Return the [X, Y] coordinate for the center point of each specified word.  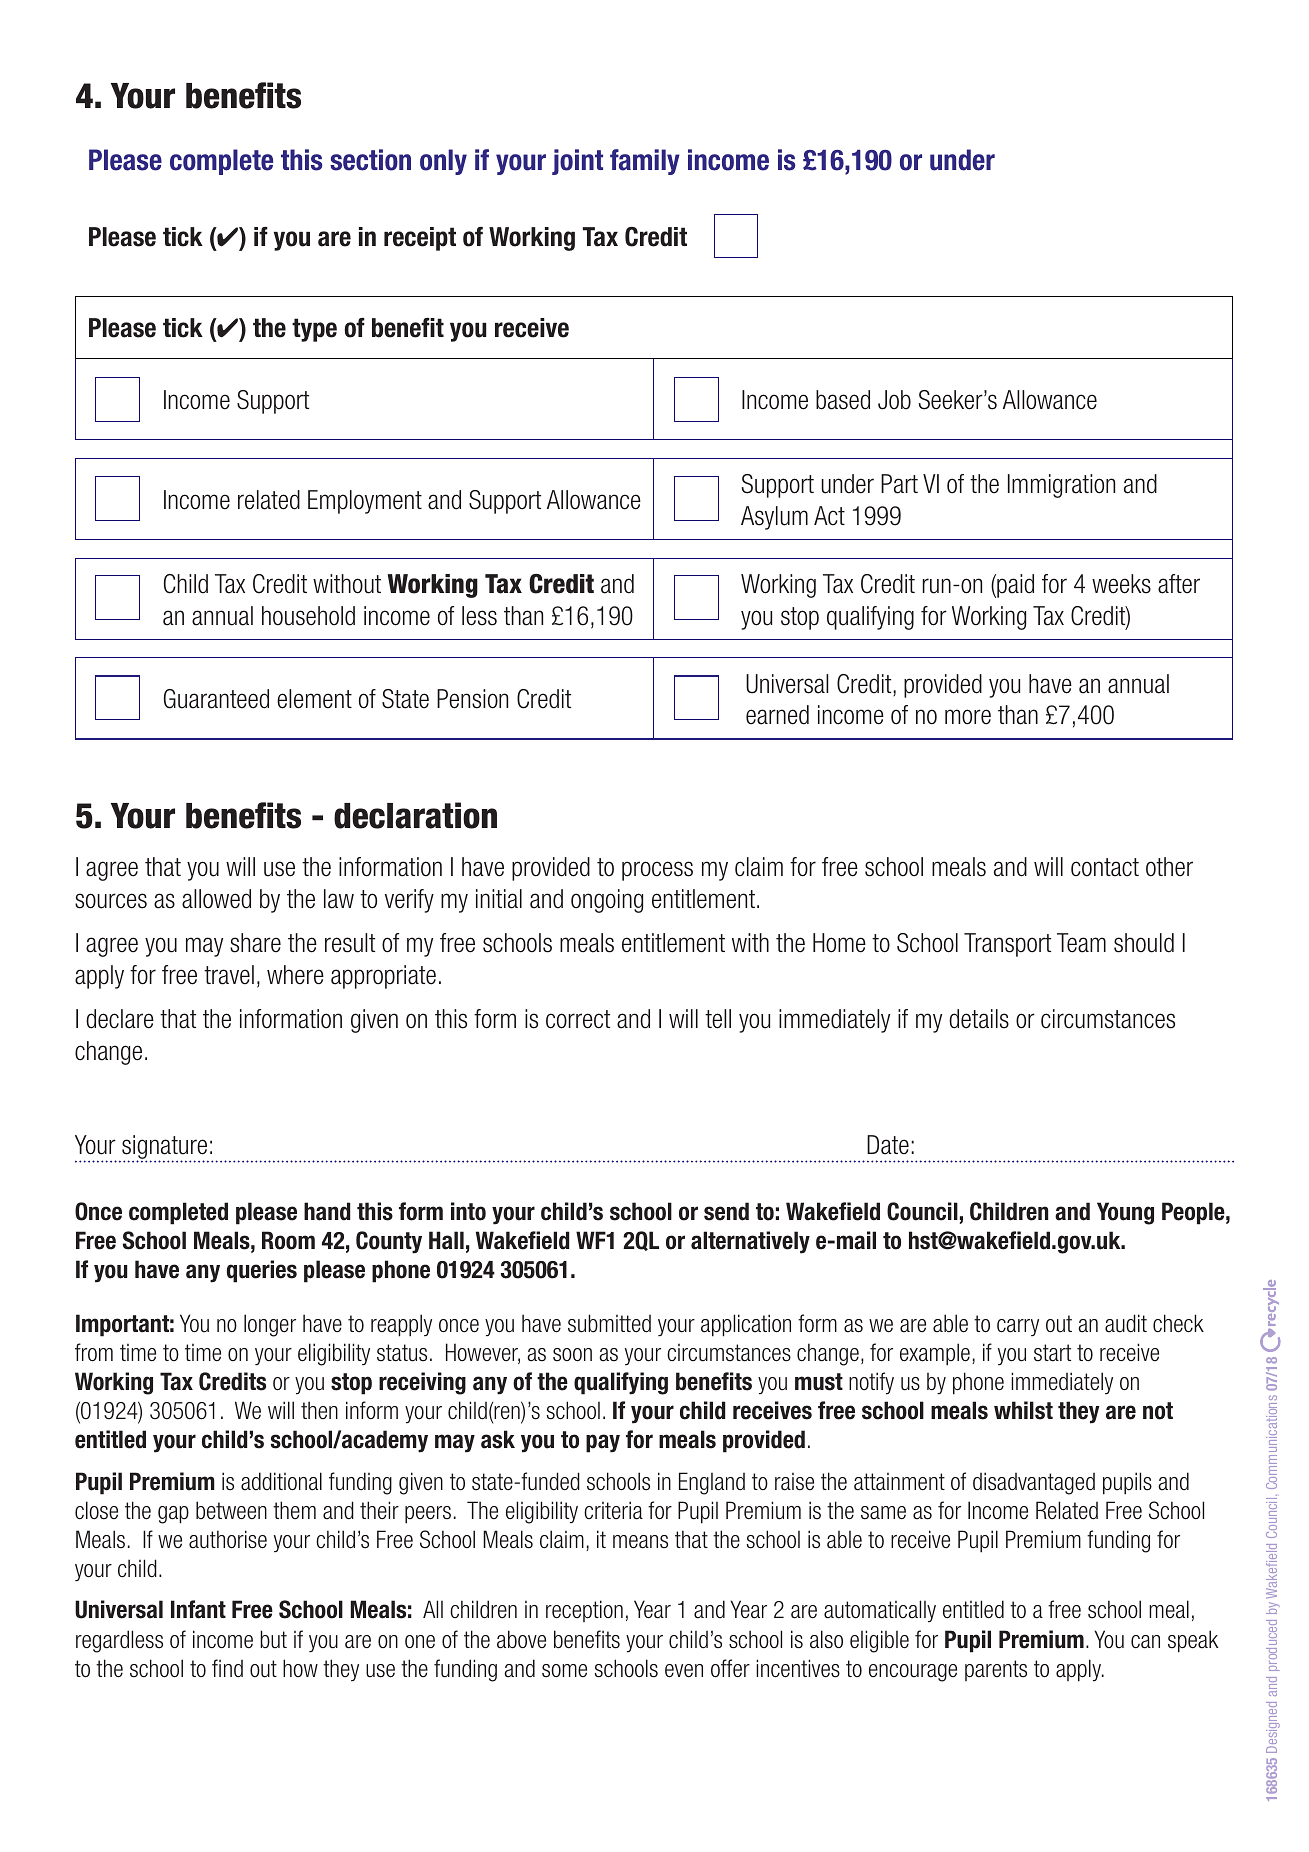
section [370, 160]
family [645, 162]
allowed [216, 899]
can [1145, 1642]
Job [894, 400]
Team [1081, 943]
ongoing [607, 901]
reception [584, 1611]
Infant [198, 1609]
